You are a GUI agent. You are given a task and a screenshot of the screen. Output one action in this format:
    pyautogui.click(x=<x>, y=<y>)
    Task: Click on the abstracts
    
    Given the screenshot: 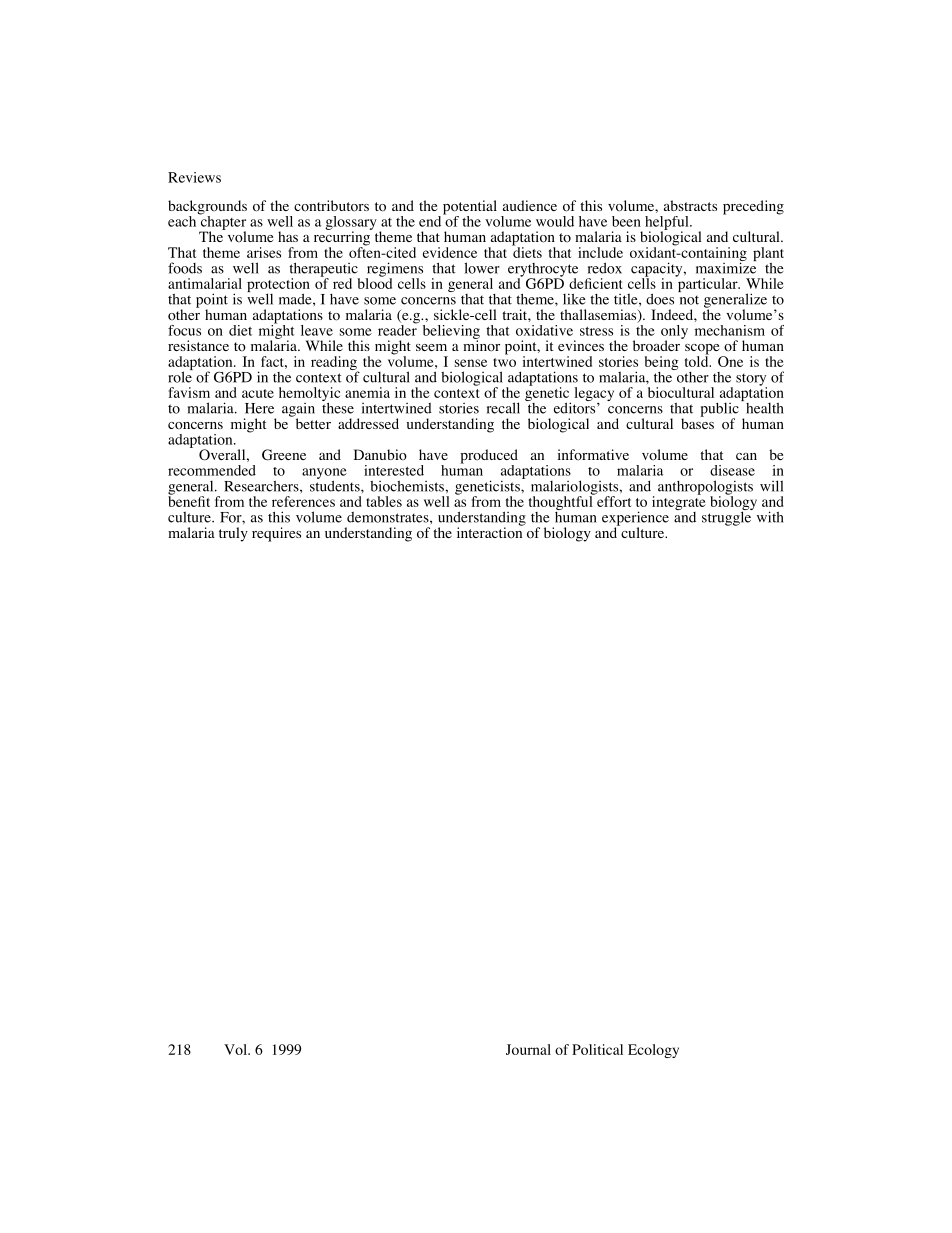 What is the action you would take?
    pyautogui.click(x=690, y=205)
